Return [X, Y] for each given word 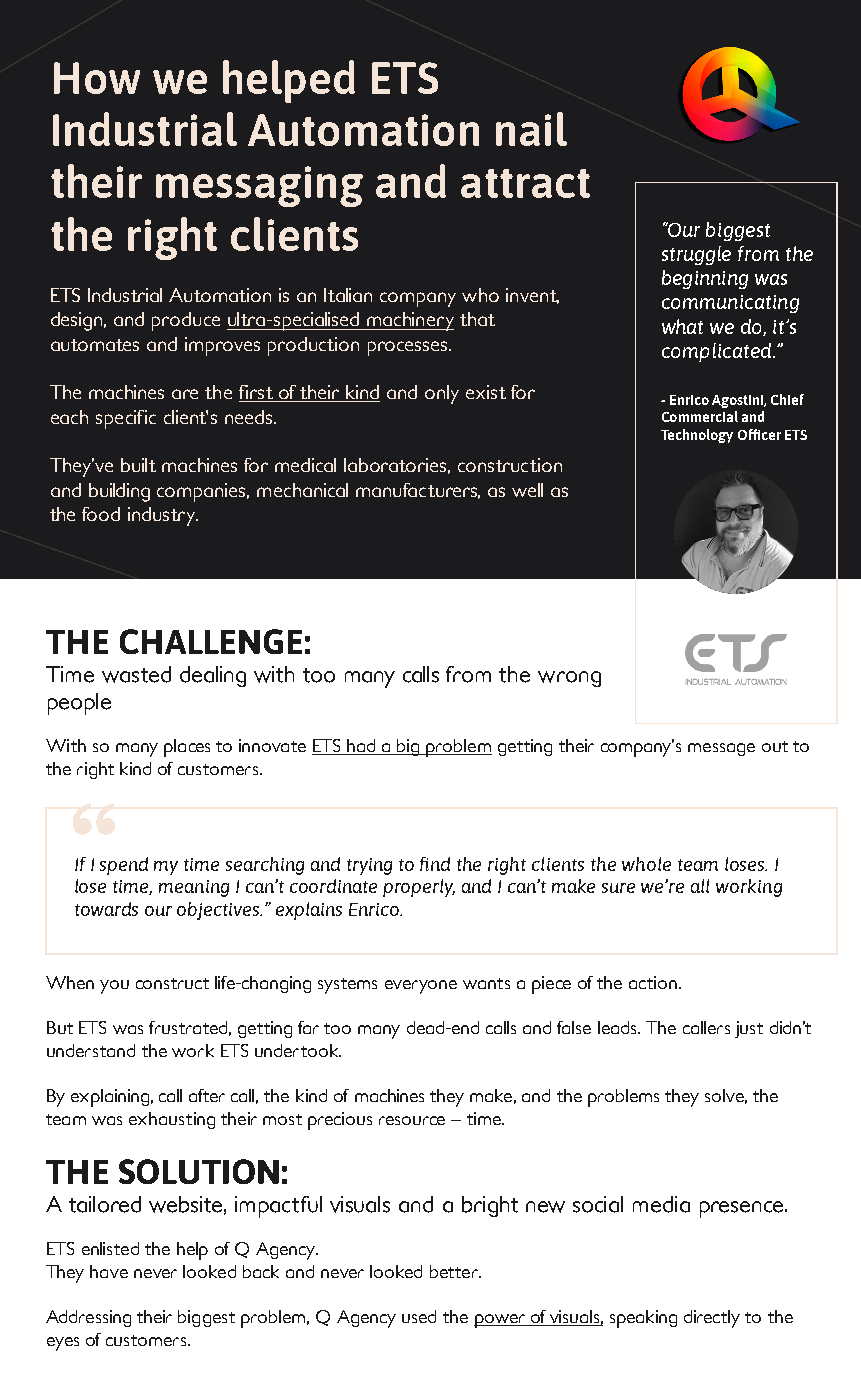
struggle [696, 255]
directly [712, 1319]
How [97, 78]
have [109, 1271]
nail [531, 129]
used [419, 1316]
